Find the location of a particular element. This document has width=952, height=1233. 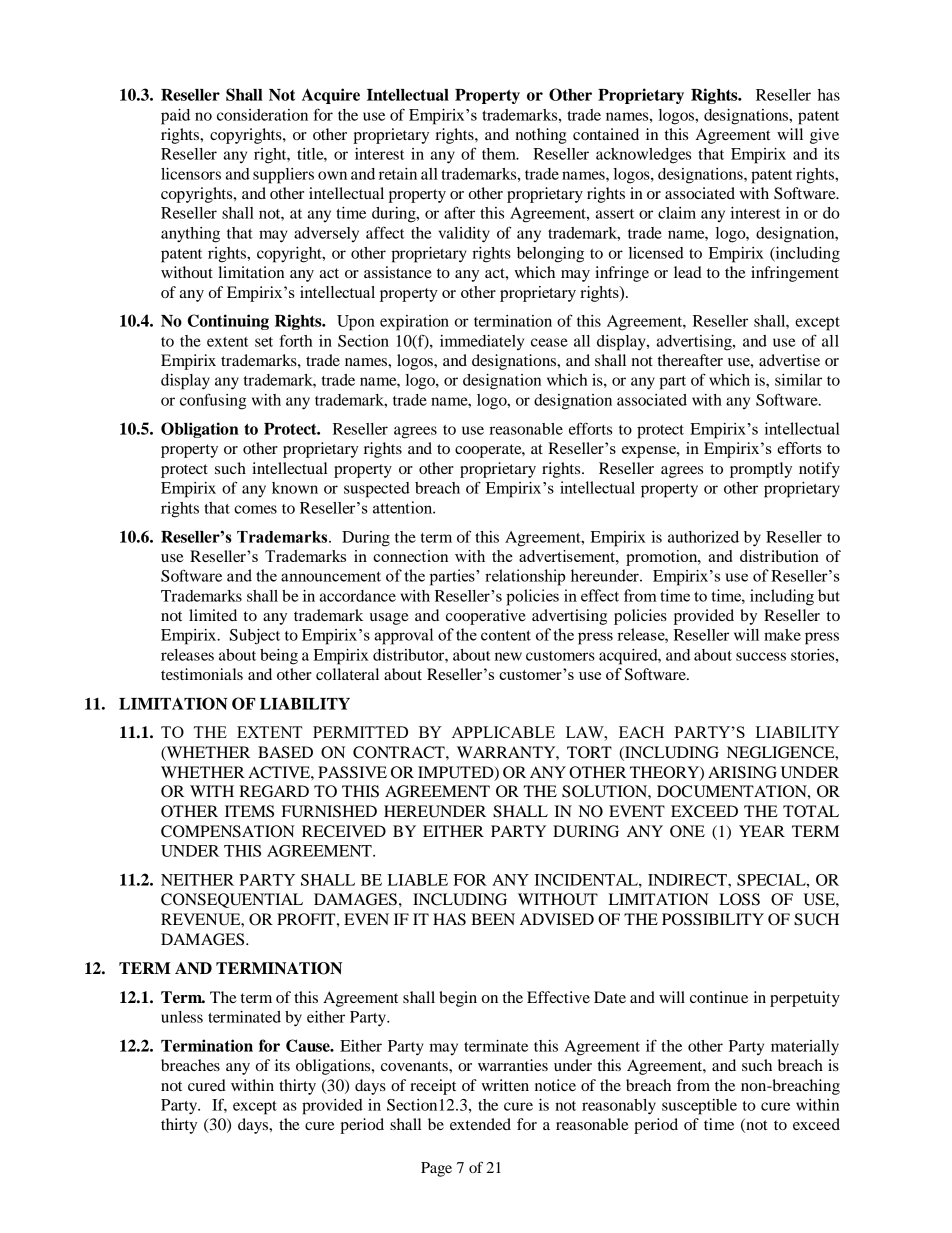

CONSEQUENTIAL is located at coordinates (232, 900).
